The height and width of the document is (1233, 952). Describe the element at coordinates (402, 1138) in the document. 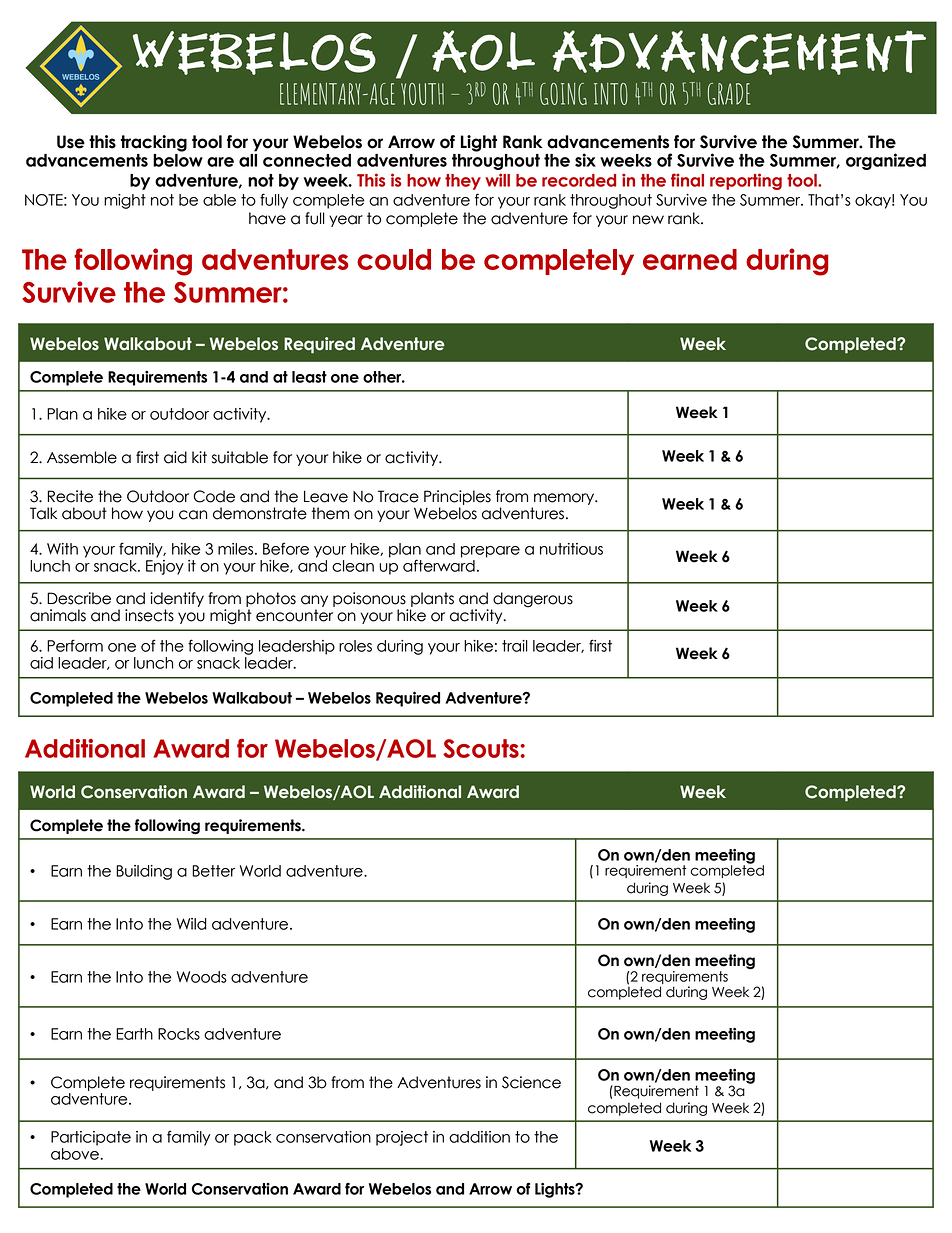

I see `project` at that location.
